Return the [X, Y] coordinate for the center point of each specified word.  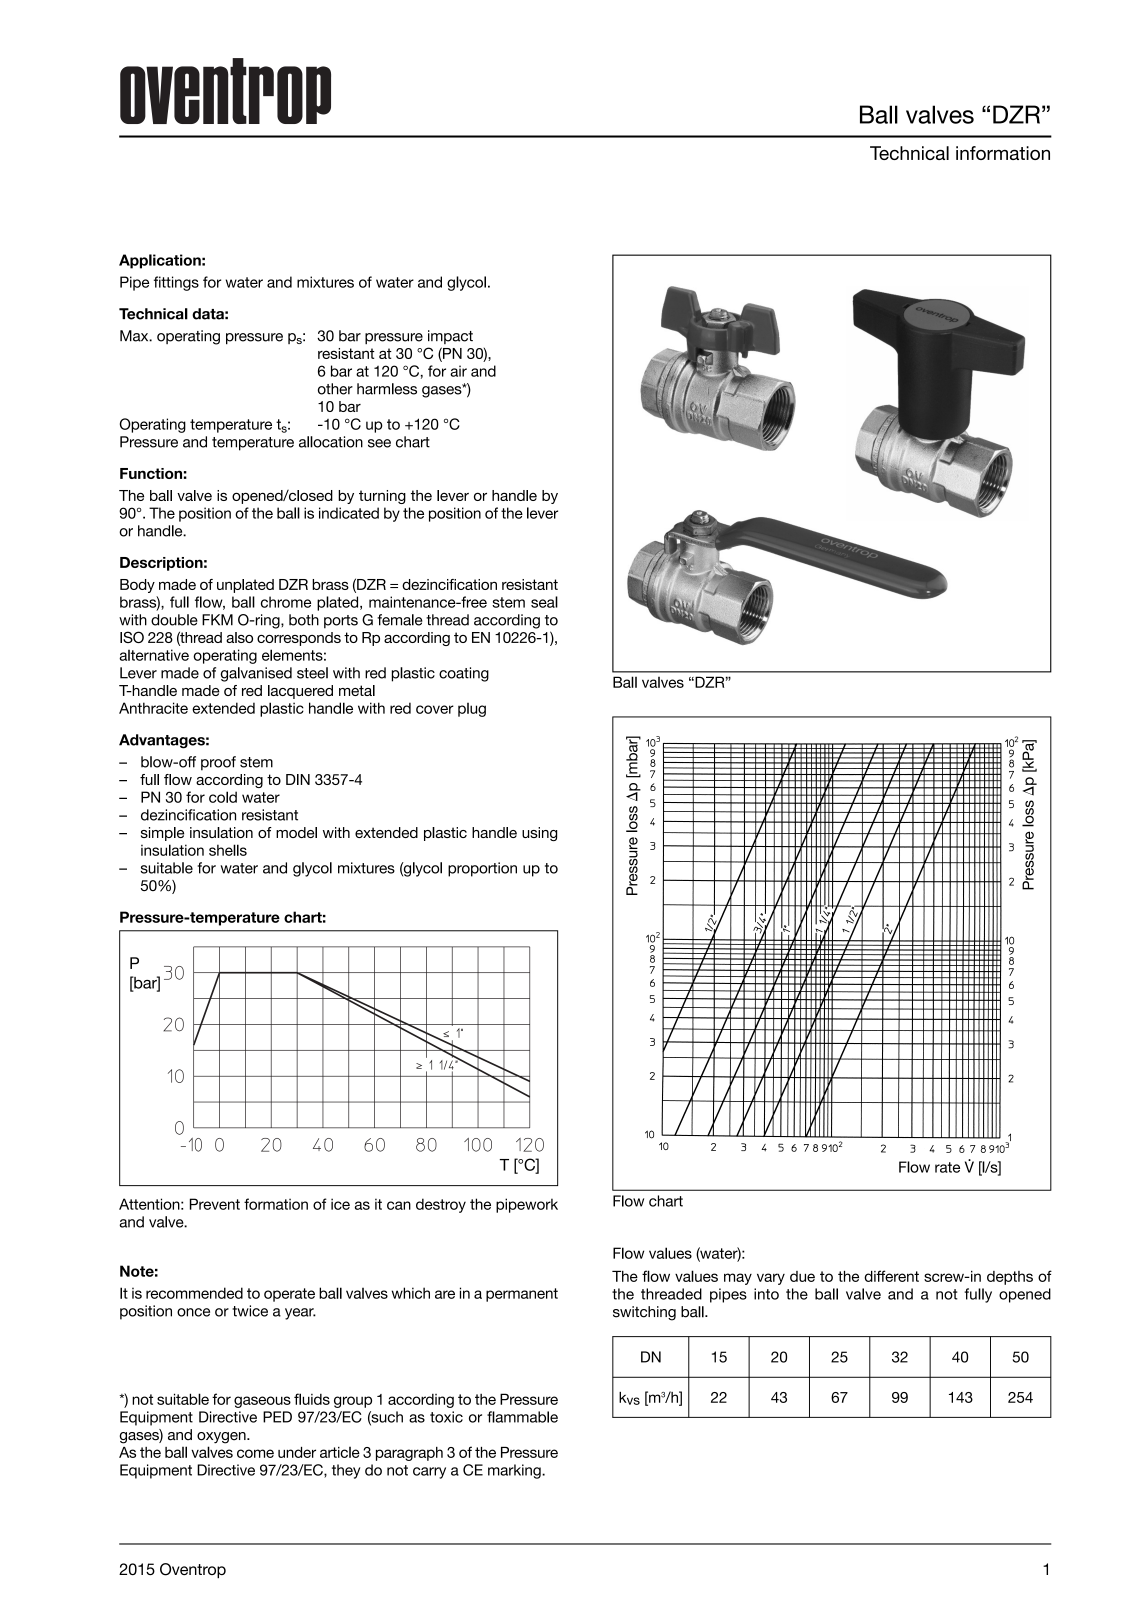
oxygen [222, 1438]
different [891, 1276]
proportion [482, 869]
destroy [441, 1205]
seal [544, 602]
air [458, 371]
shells [228, 850]
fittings [176, 283]
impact [450, 337]
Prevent [215, 1204]
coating [464, 674]
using [539, 834]
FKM [217, 620]
